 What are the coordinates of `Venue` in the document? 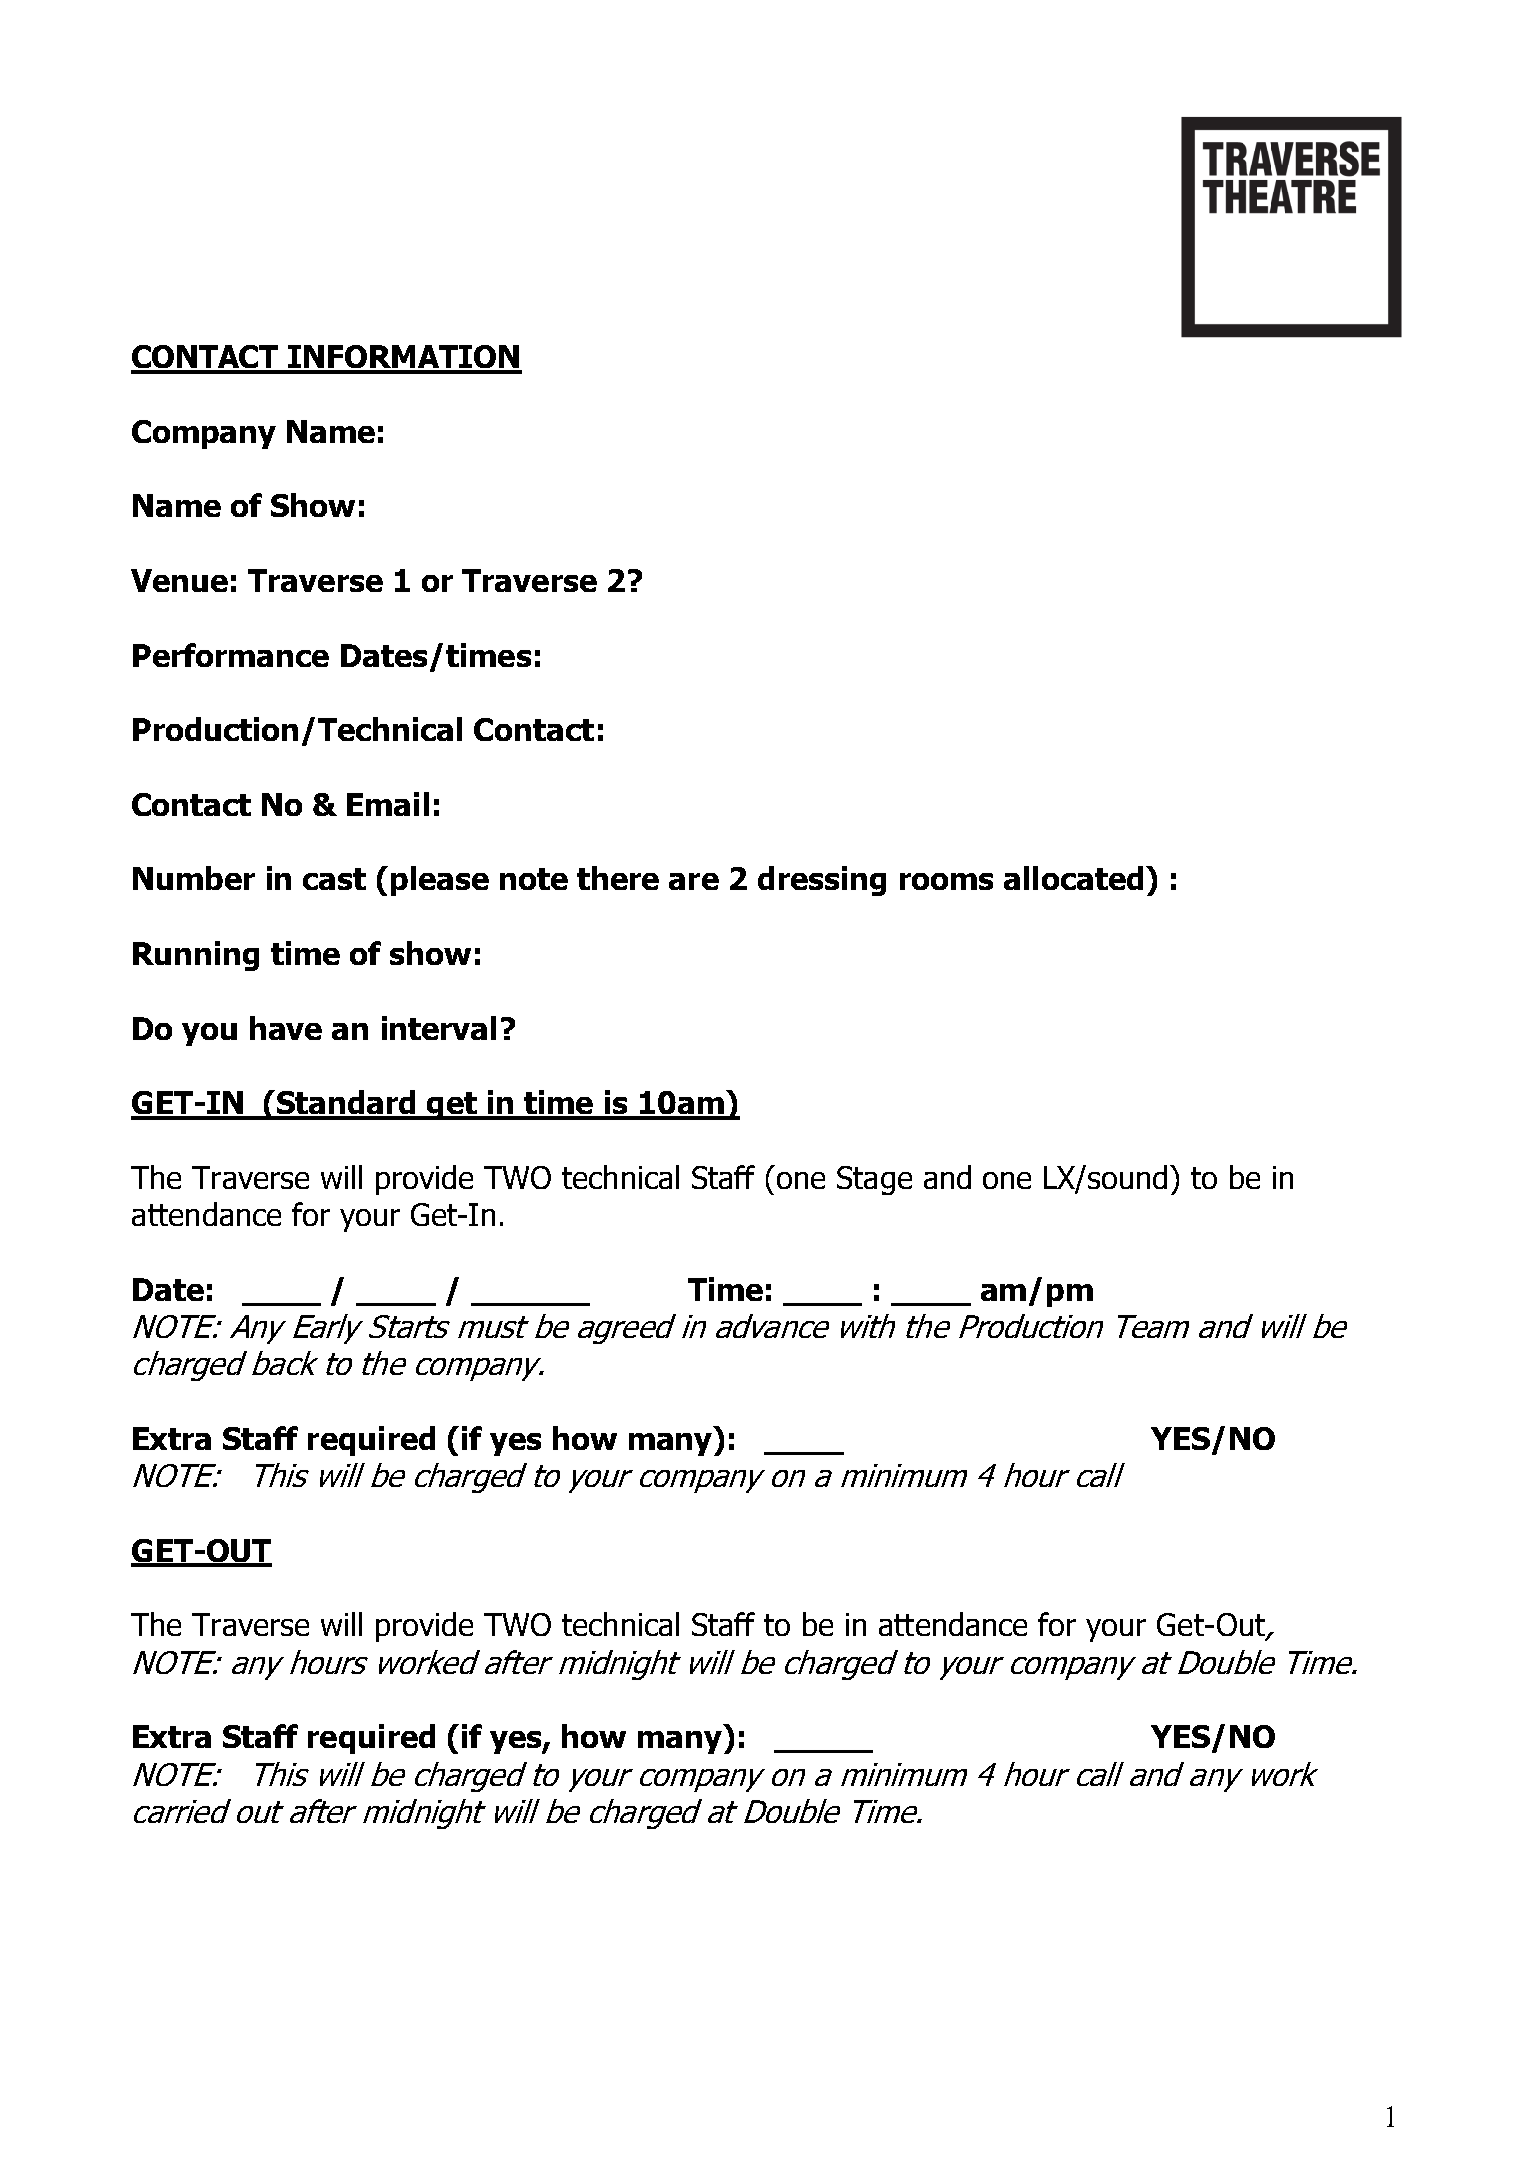 It's located at (179, 580).
